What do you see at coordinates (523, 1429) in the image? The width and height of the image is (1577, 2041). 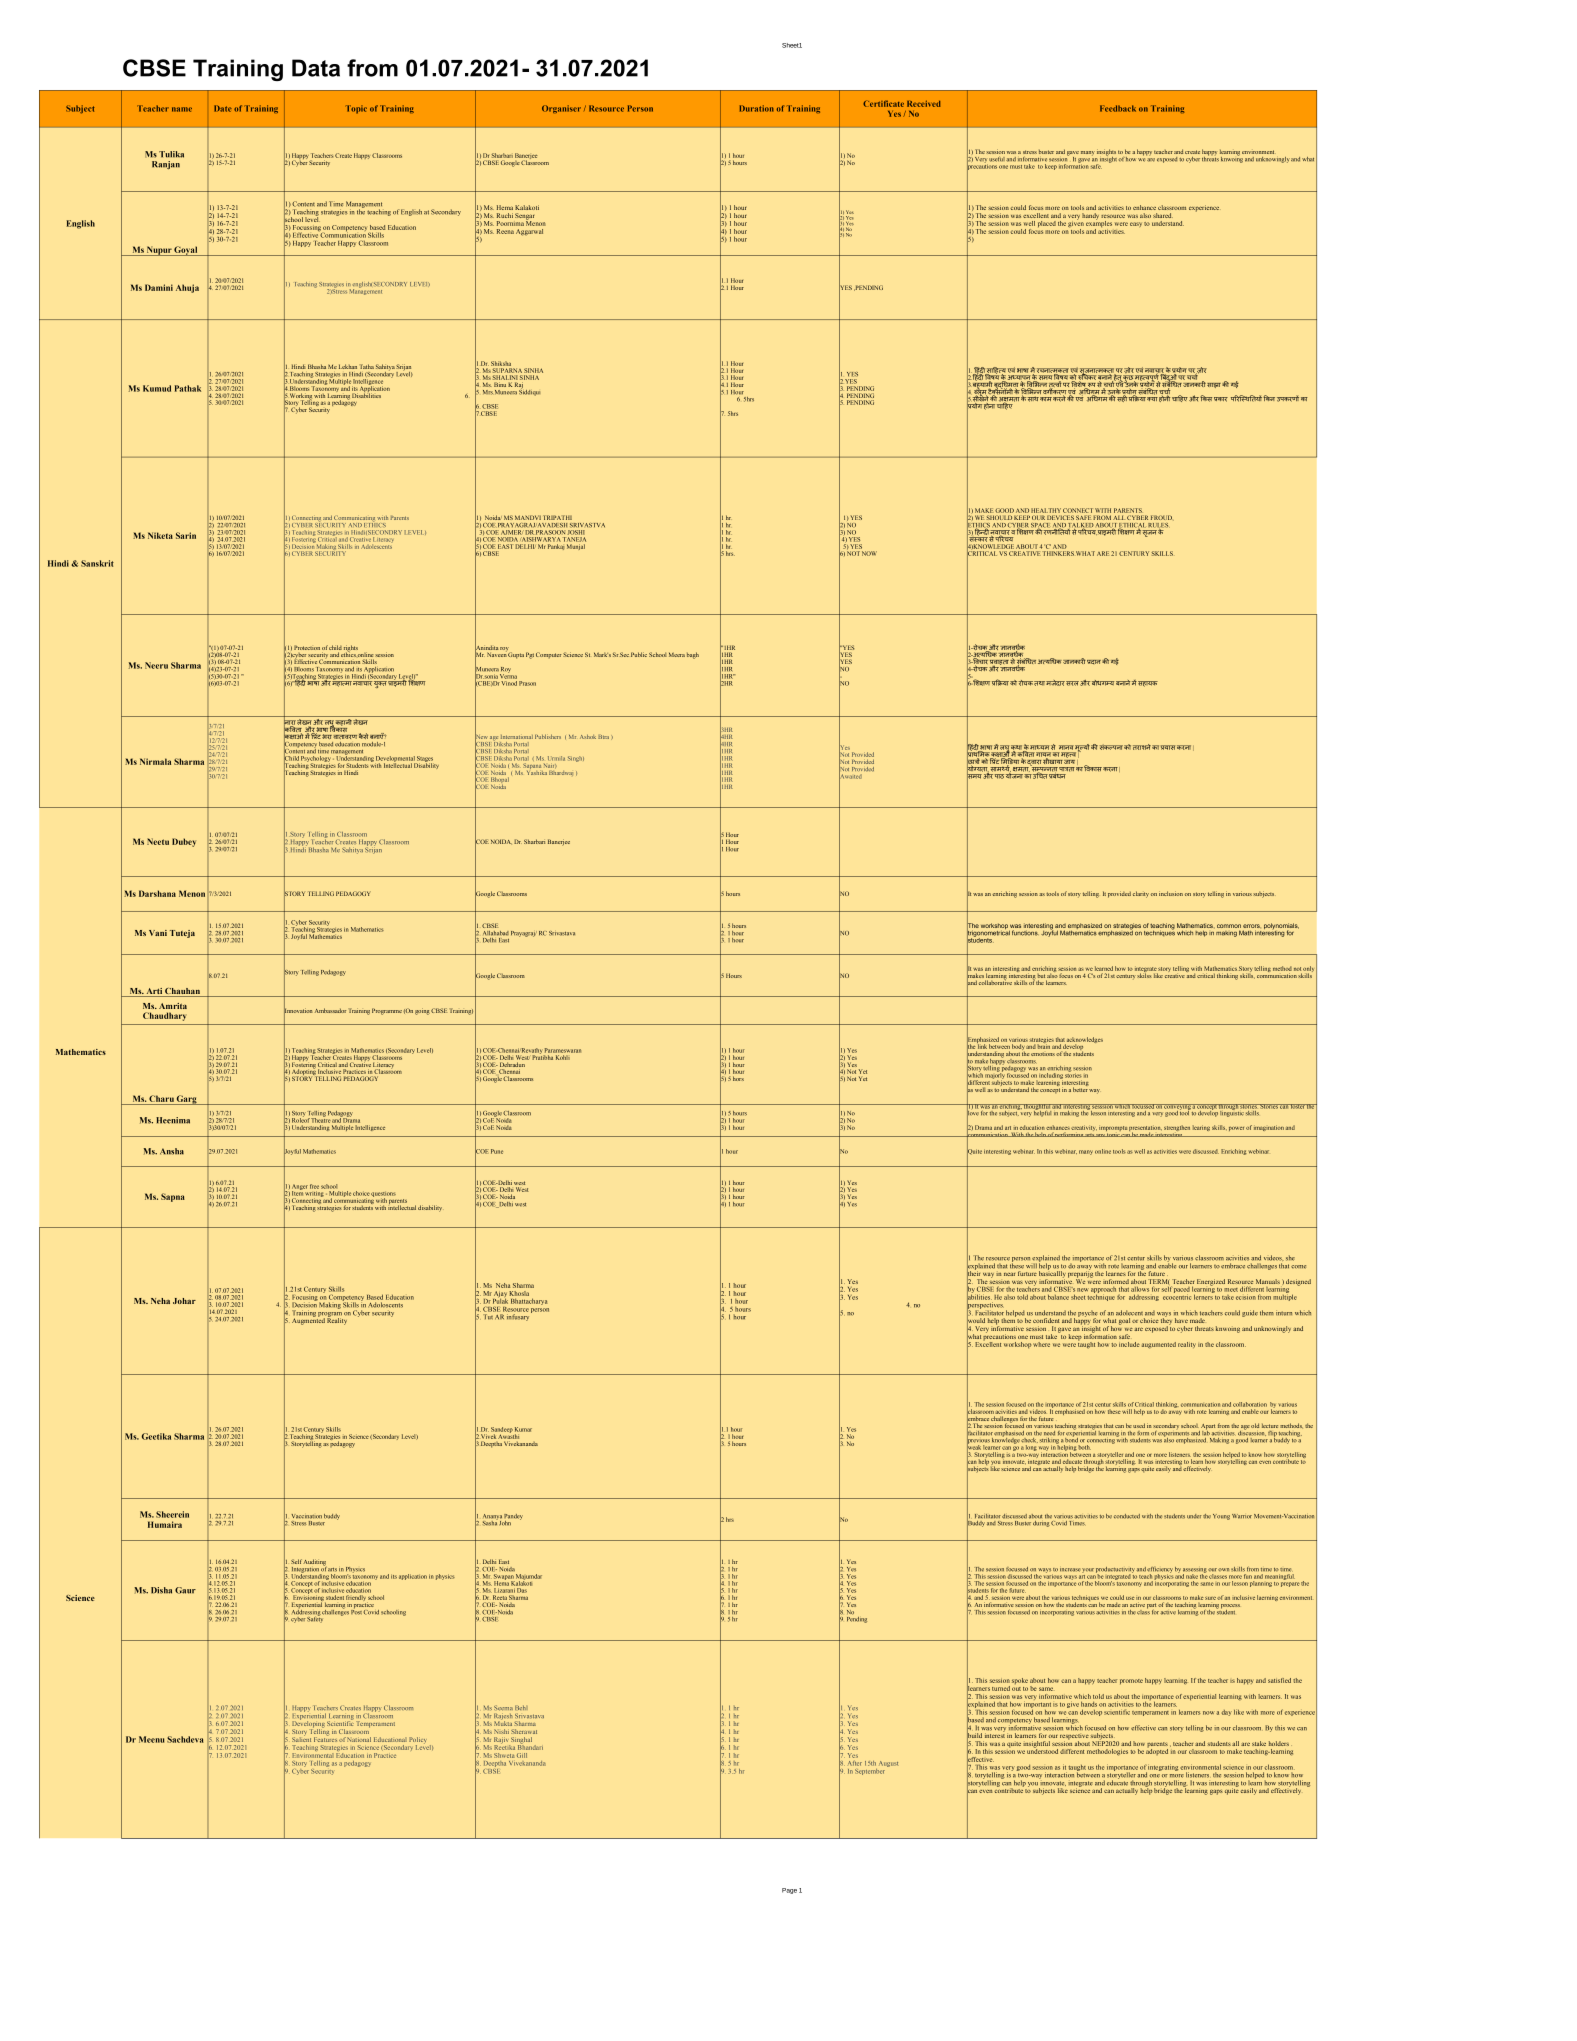 I see `Kumar` at bounding box center [523, 1429].
